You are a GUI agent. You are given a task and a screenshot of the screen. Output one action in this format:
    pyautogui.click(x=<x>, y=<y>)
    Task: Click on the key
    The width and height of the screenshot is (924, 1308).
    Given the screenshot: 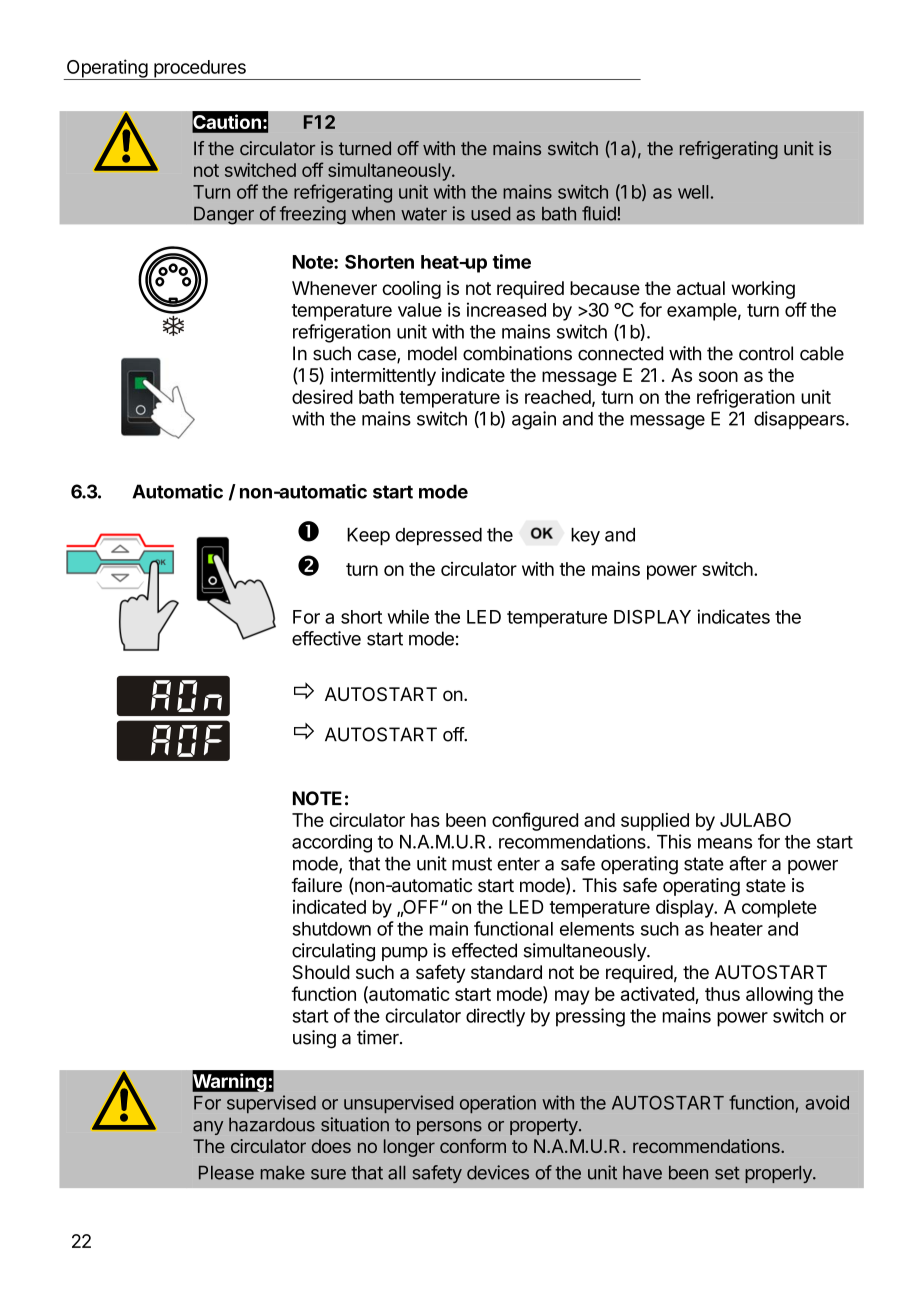 What is the action you would take?
    pyautogui.click(x=585, y=537)
